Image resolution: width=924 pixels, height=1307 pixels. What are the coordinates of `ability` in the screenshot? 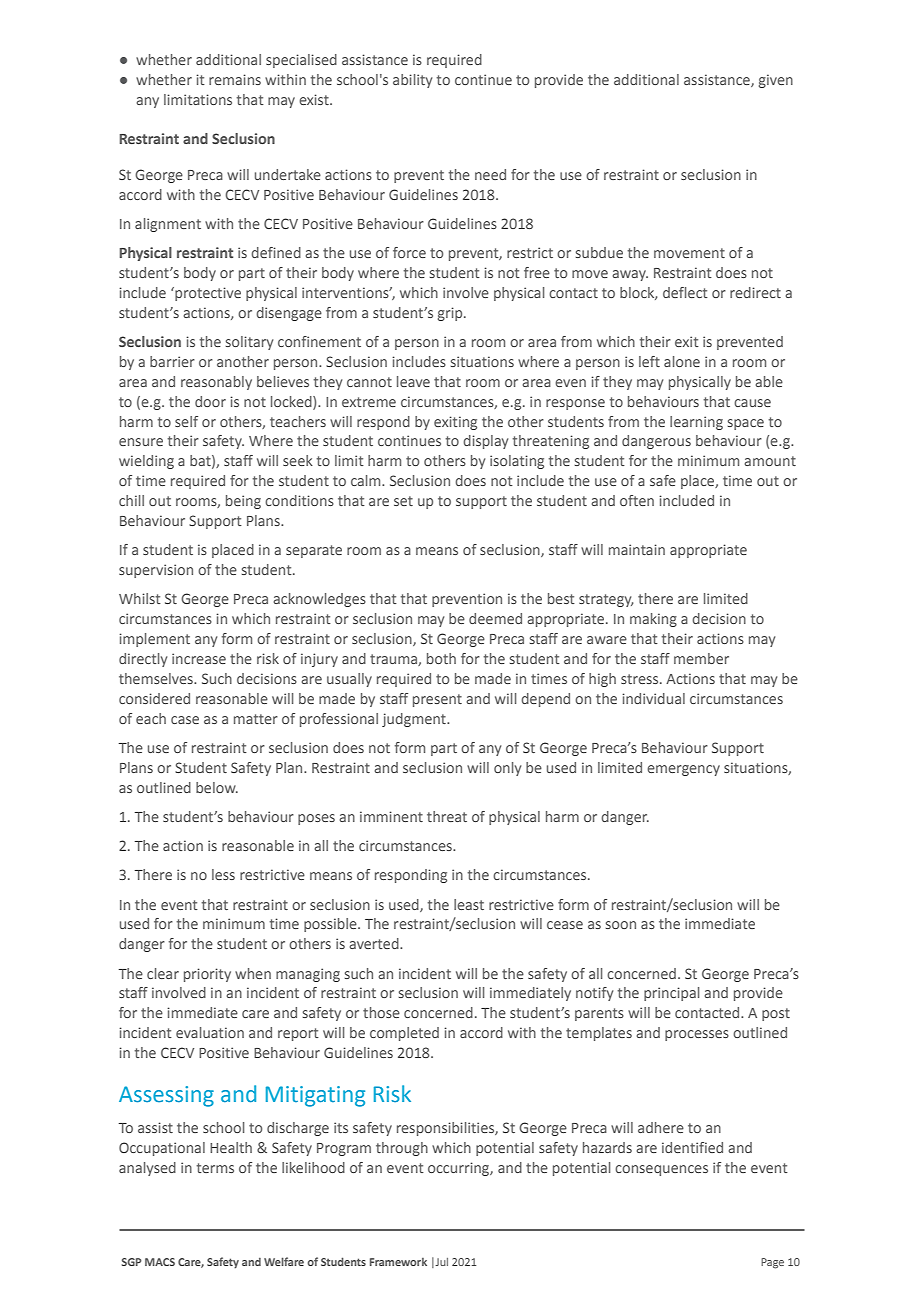 It's located at (412, 81).
